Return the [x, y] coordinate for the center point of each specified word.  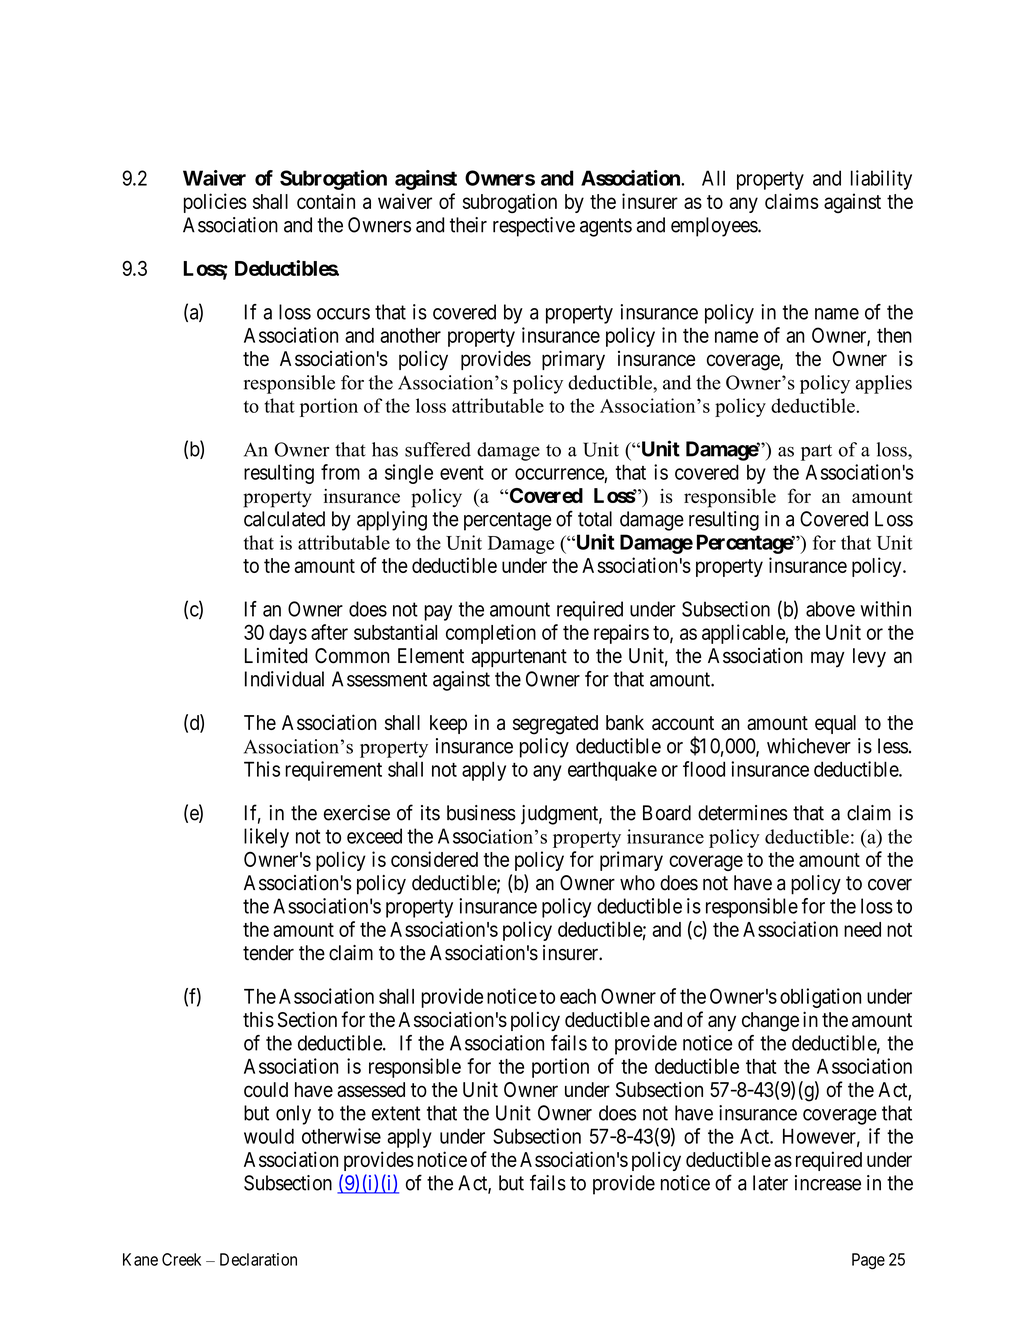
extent [396, 1113]
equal [835, 724]
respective [534, 227]
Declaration [258, 1259]
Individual [284, 679]
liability [881, 180]
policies [215, 203]
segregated [555, 725]
